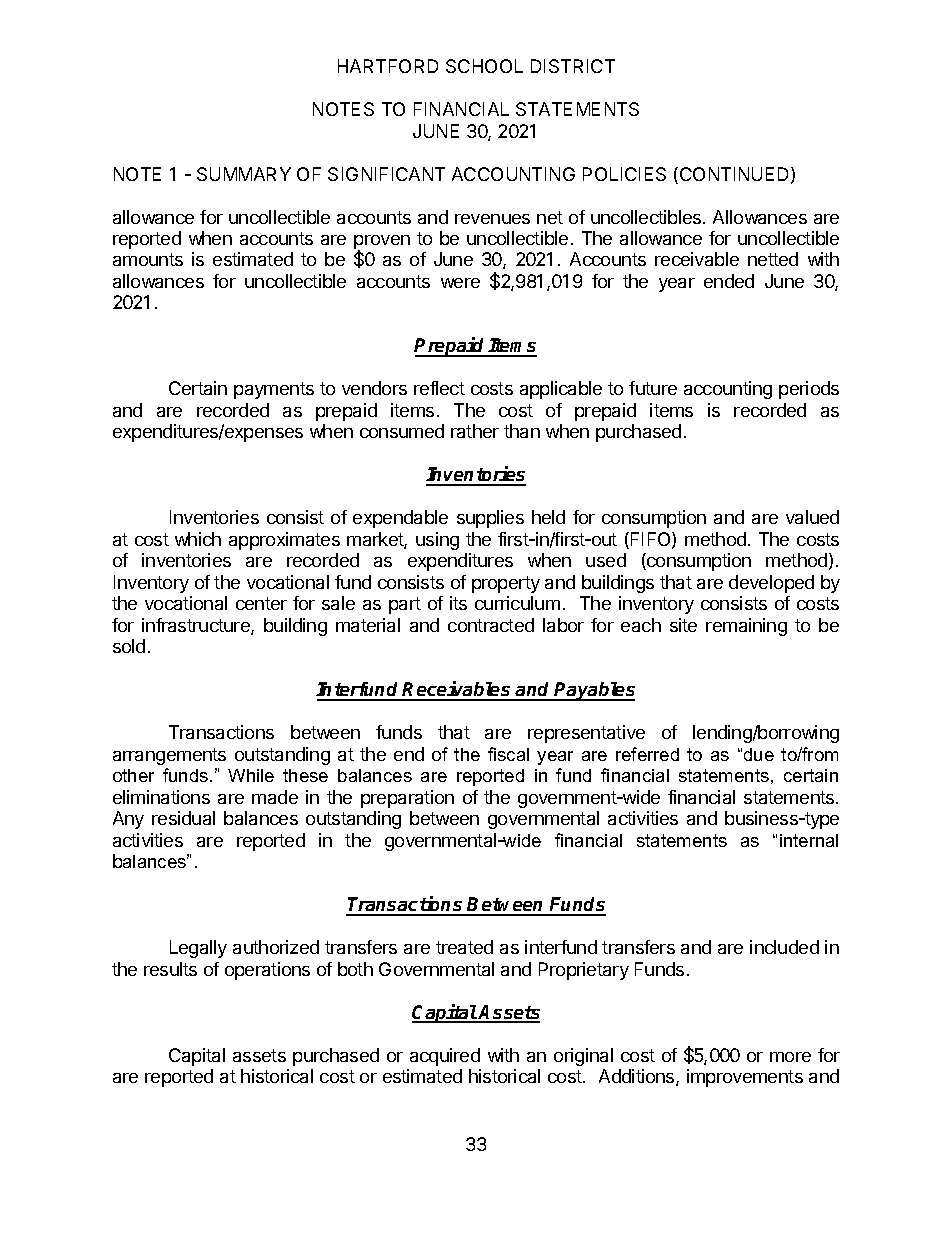  Describe the element at coordinates (484, 66) in the screenshot. I see `SCHOOL` at that location.
